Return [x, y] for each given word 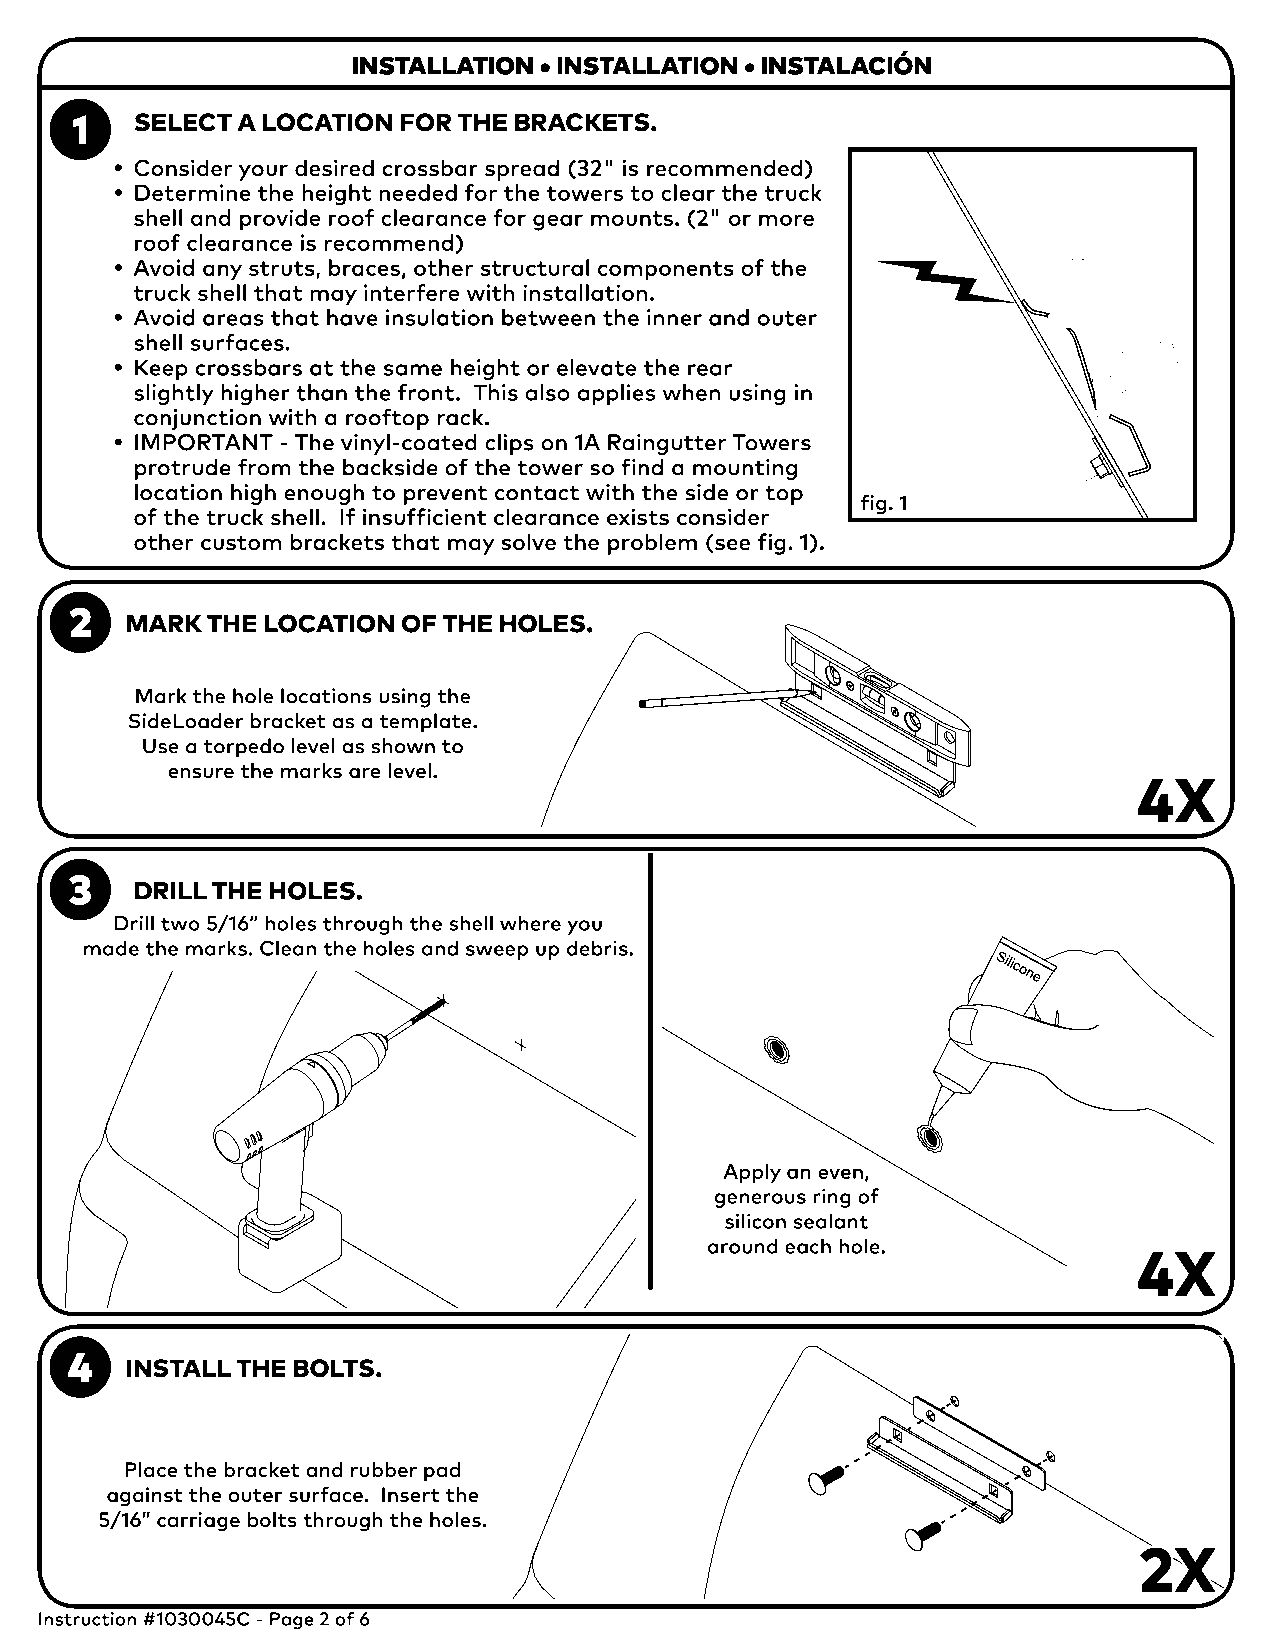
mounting [745, 469]
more [786, 220]
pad [442, 1471]
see [731, 545]
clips [509, 444]
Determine [193, 192]
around [742, 1246]
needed [418, 192]
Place [151, 1470]
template [426, 723]
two [180, 924]
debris [598, 948]
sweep [497, 952]
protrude [183, 469]
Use [161, 746]
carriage [198, 1522]
